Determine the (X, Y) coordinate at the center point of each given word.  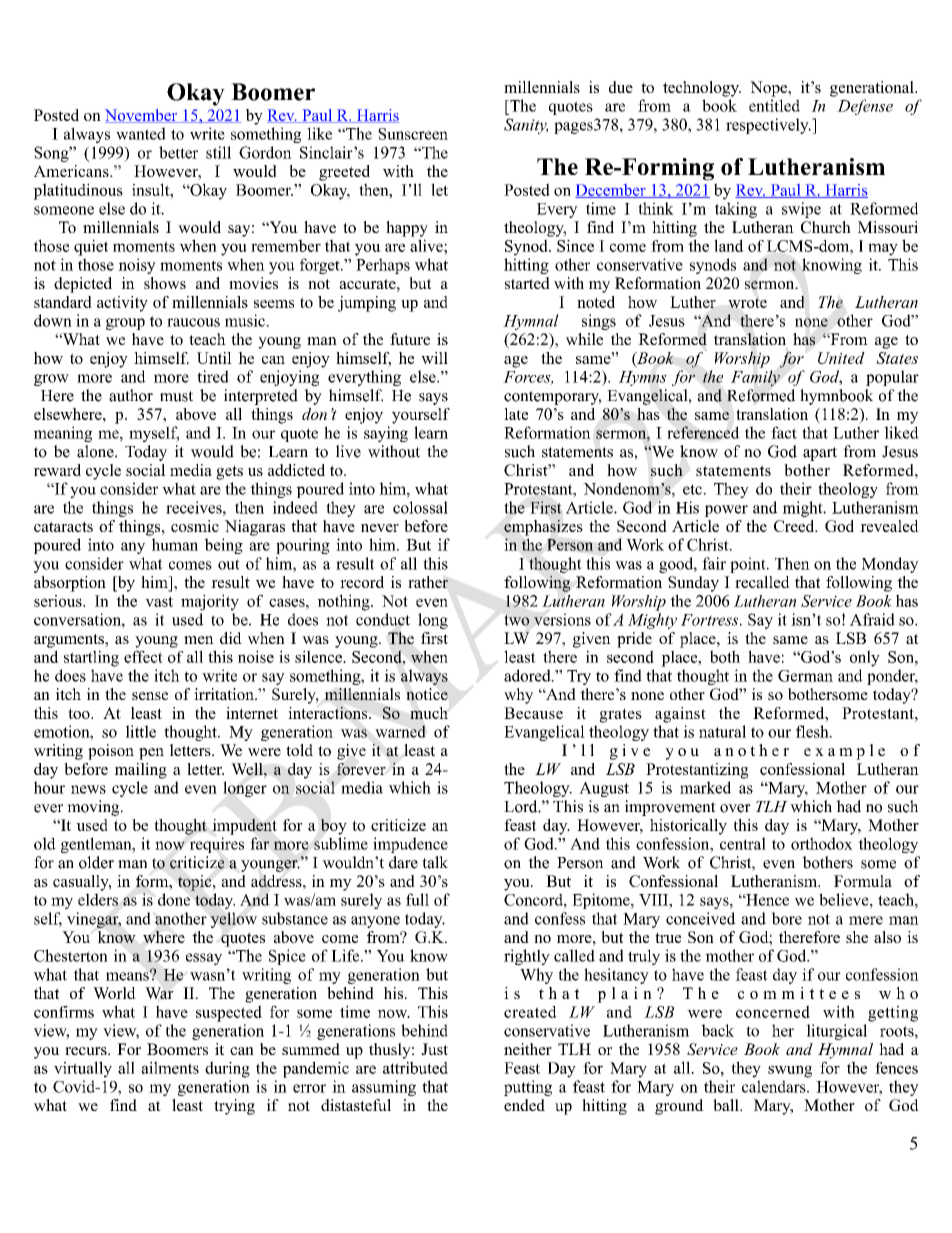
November (142, 116)
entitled (774, 105)
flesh (813, 731)
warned (400, 731)
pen (151, 754)
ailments (170, 1067)
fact (784, 432)
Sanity (526, 126)
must (176, 396)
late (516, 414)
